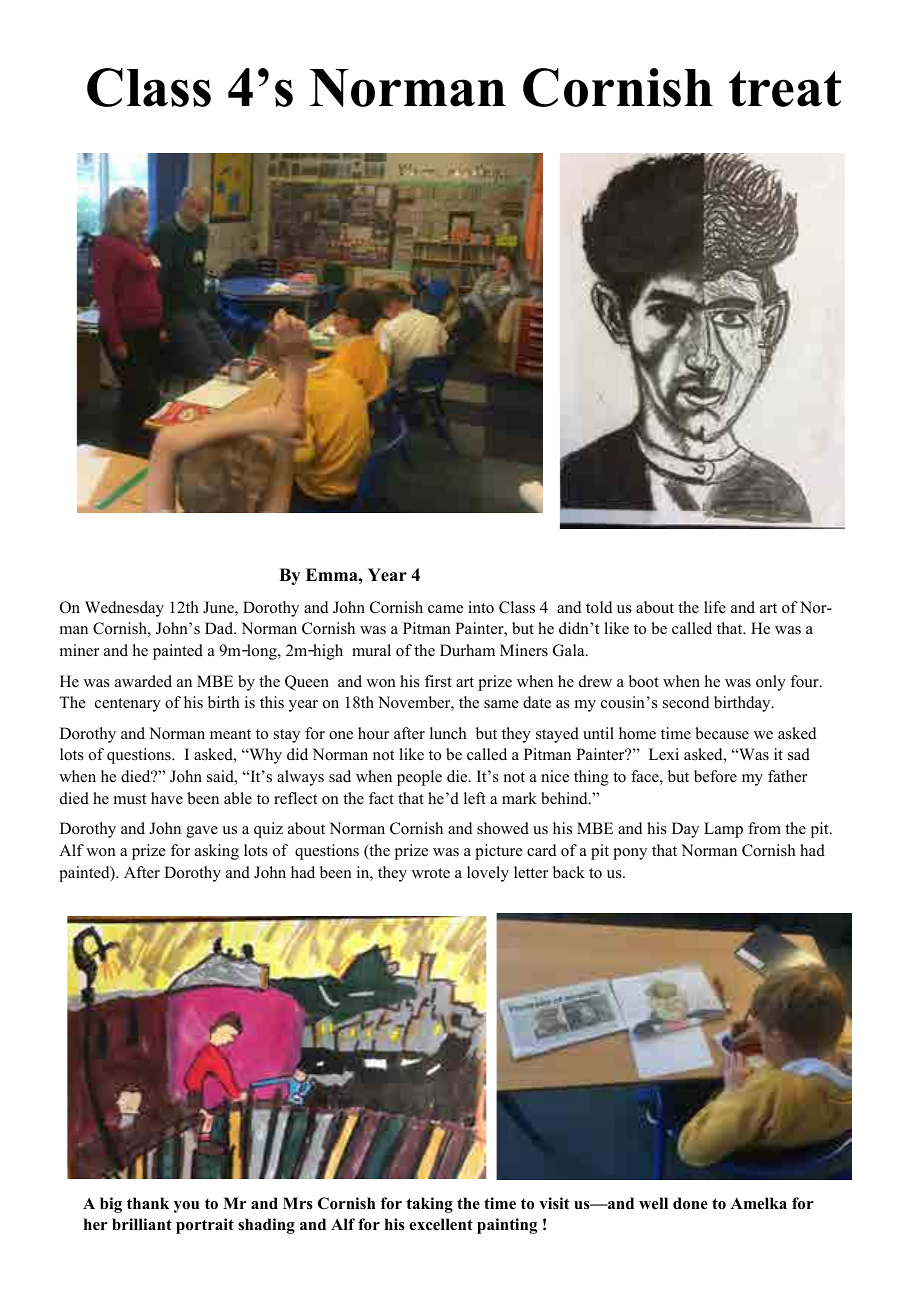  What do you see at coordinates (715, 607) in the page?
I see `life` at bounding box center [715, 607].
